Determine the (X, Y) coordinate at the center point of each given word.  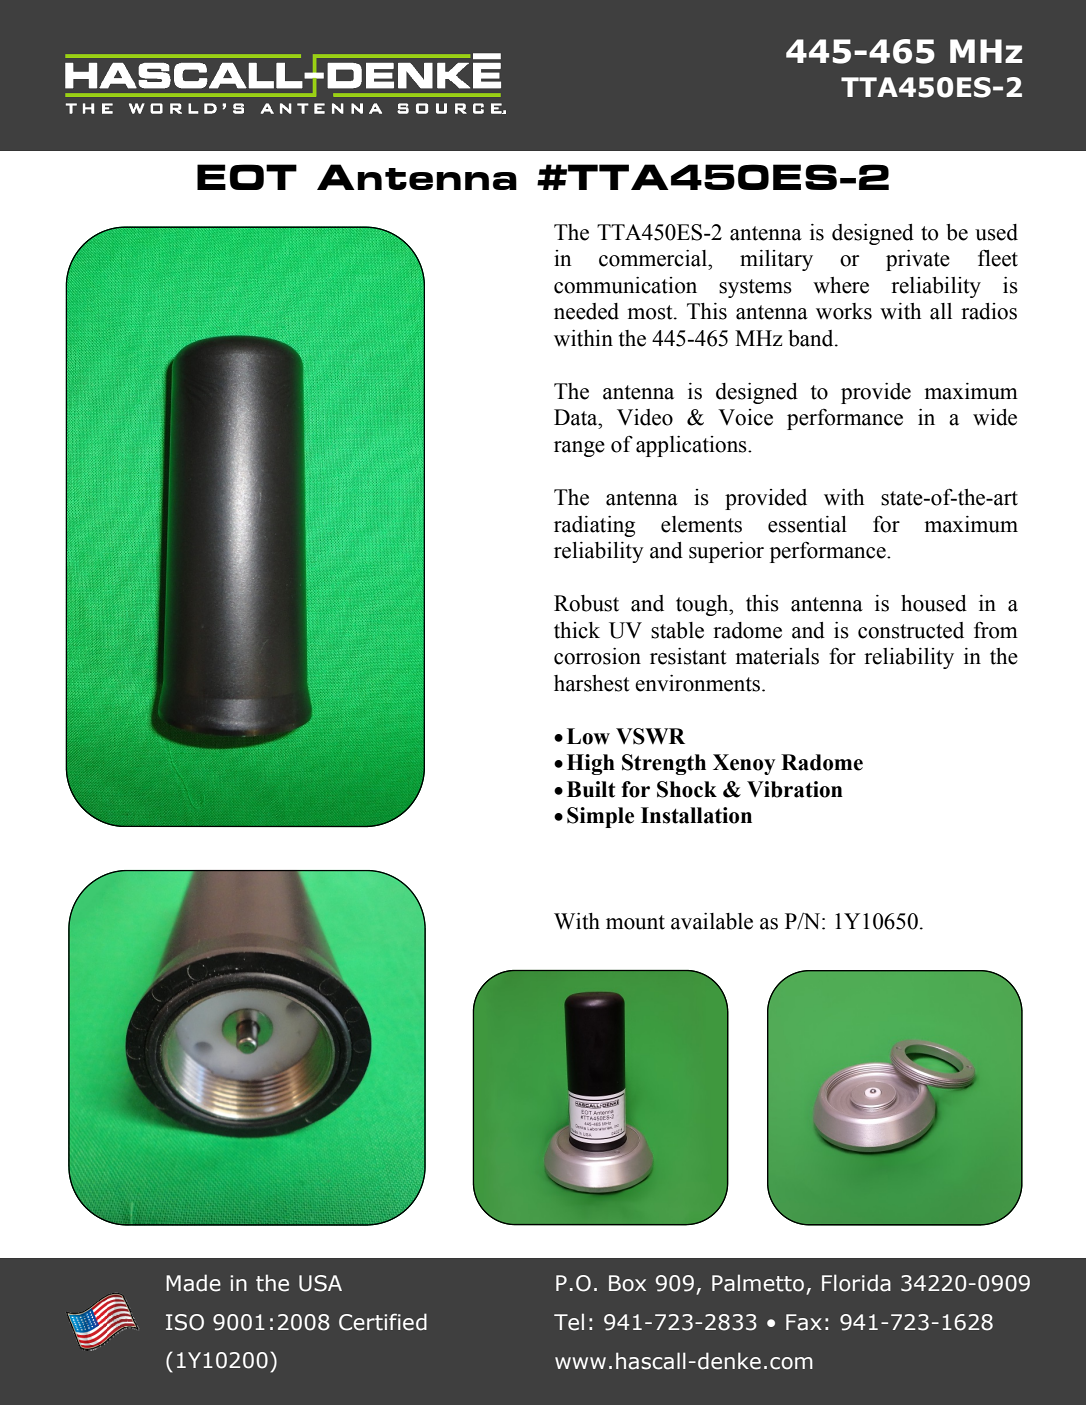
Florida (856, 1283)
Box (627, 1283)
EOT (247, 177)
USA (320, 1283)
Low (588, 736)
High (591, 764)
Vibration (795, 789)
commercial (654, 258)
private (918, 260)
